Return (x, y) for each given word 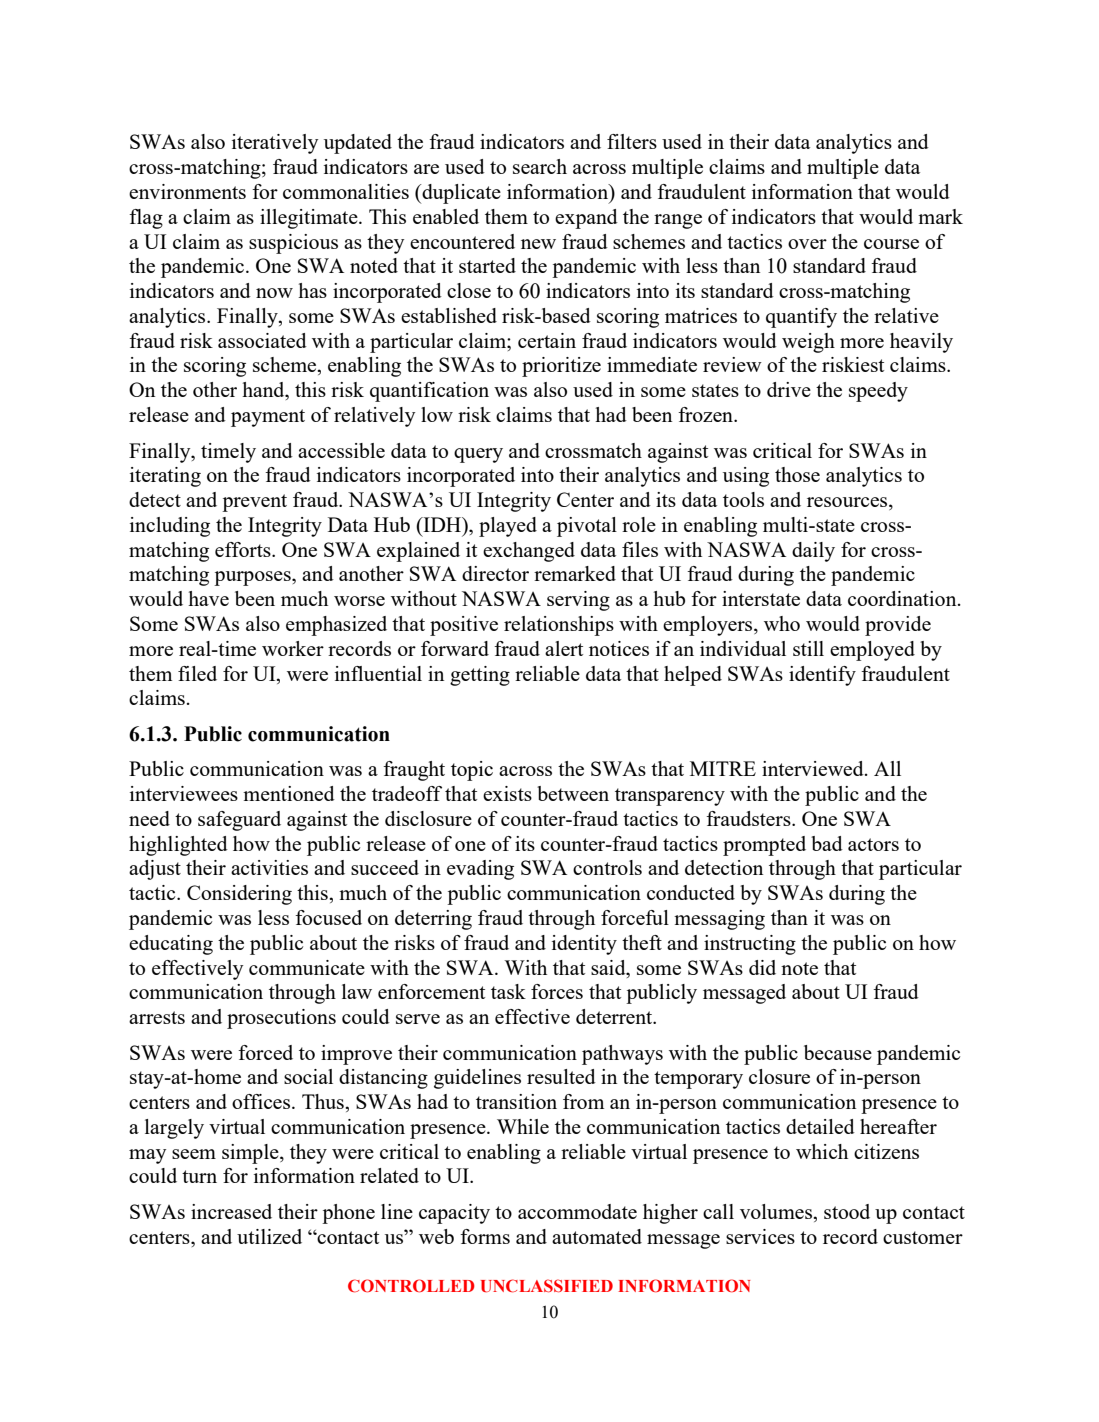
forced (265, 1052)
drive (789, 389)
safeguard (239, 821)
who (782, 623)
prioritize (561, 367)
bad (827, 843)
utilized (269, 1236)
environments (187, 191)
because (838, 1052)
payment (268, 418)
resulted (561, 1076)
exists (507, 793)
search (540, 166)
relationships (559, 626)
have (208, 598)
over (807, 244)
